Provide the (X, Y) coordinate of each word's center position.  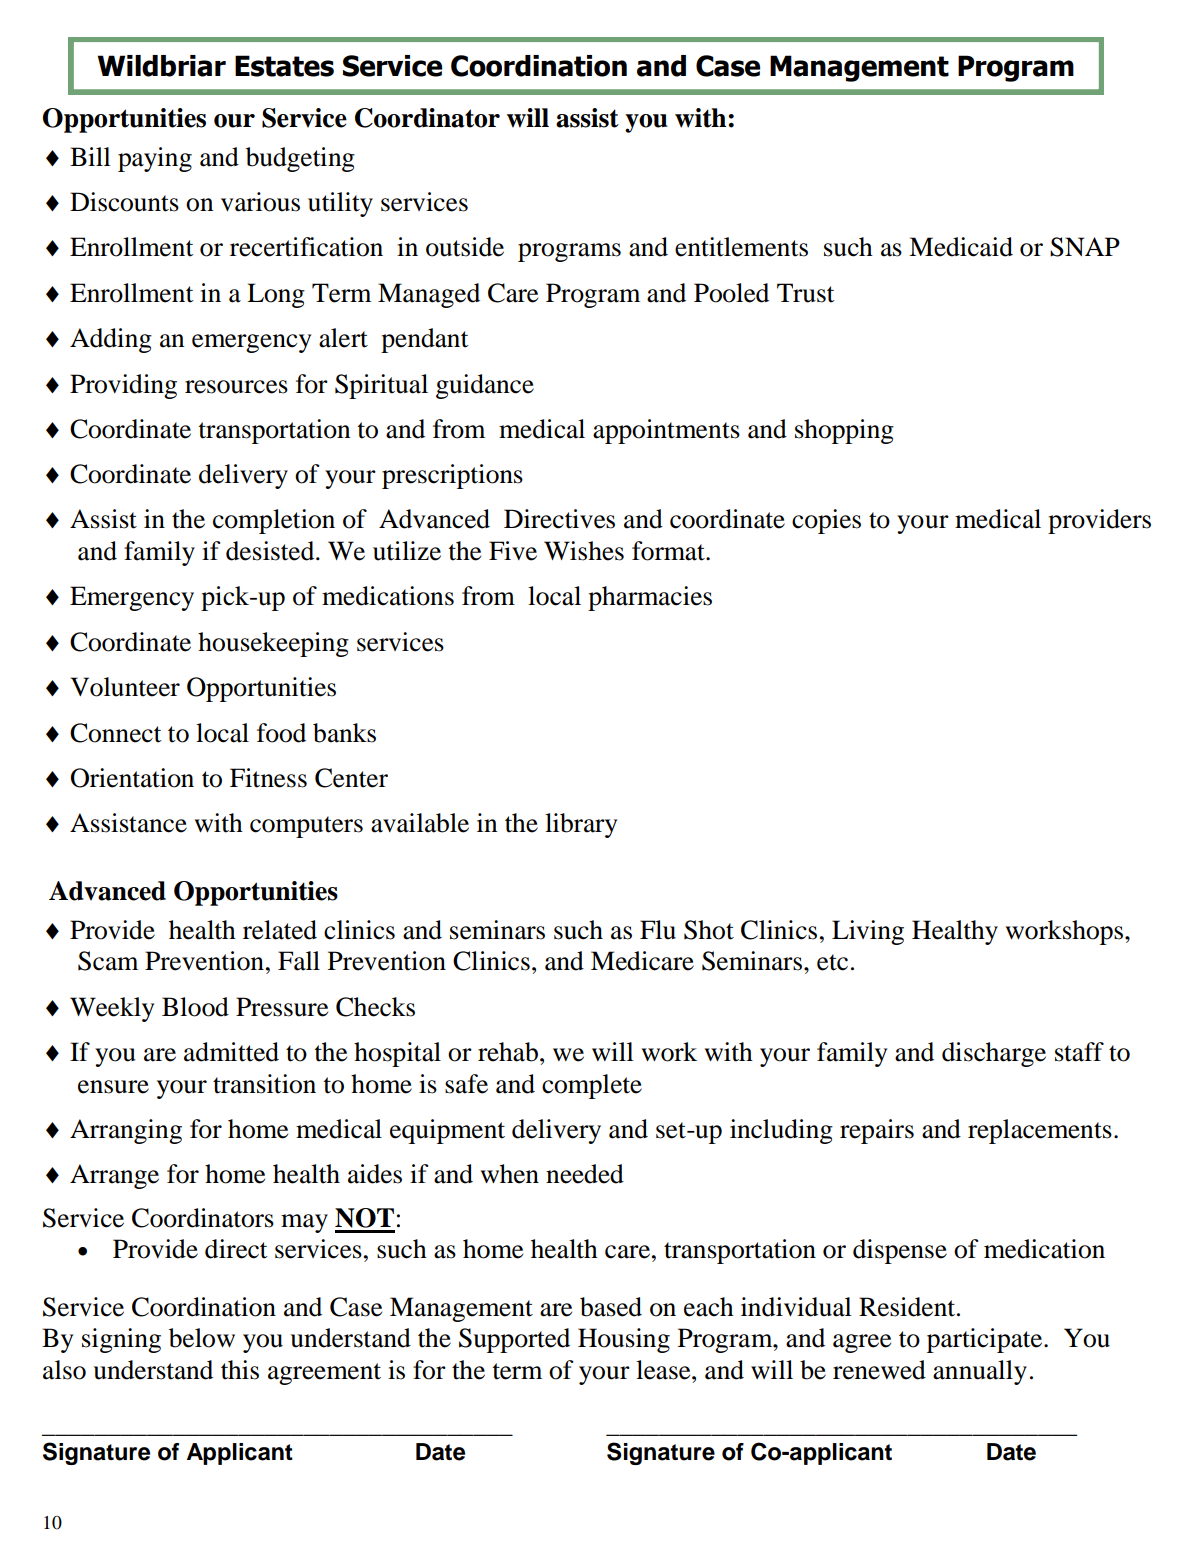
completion (274, 521)
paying (155, 159)
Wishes (584, 551)
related (280, 930)
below (202, 1338)
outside (465, 247)
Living (868, 932)
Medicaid (961, 247)
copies (826, 521)
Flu (658, 930)
